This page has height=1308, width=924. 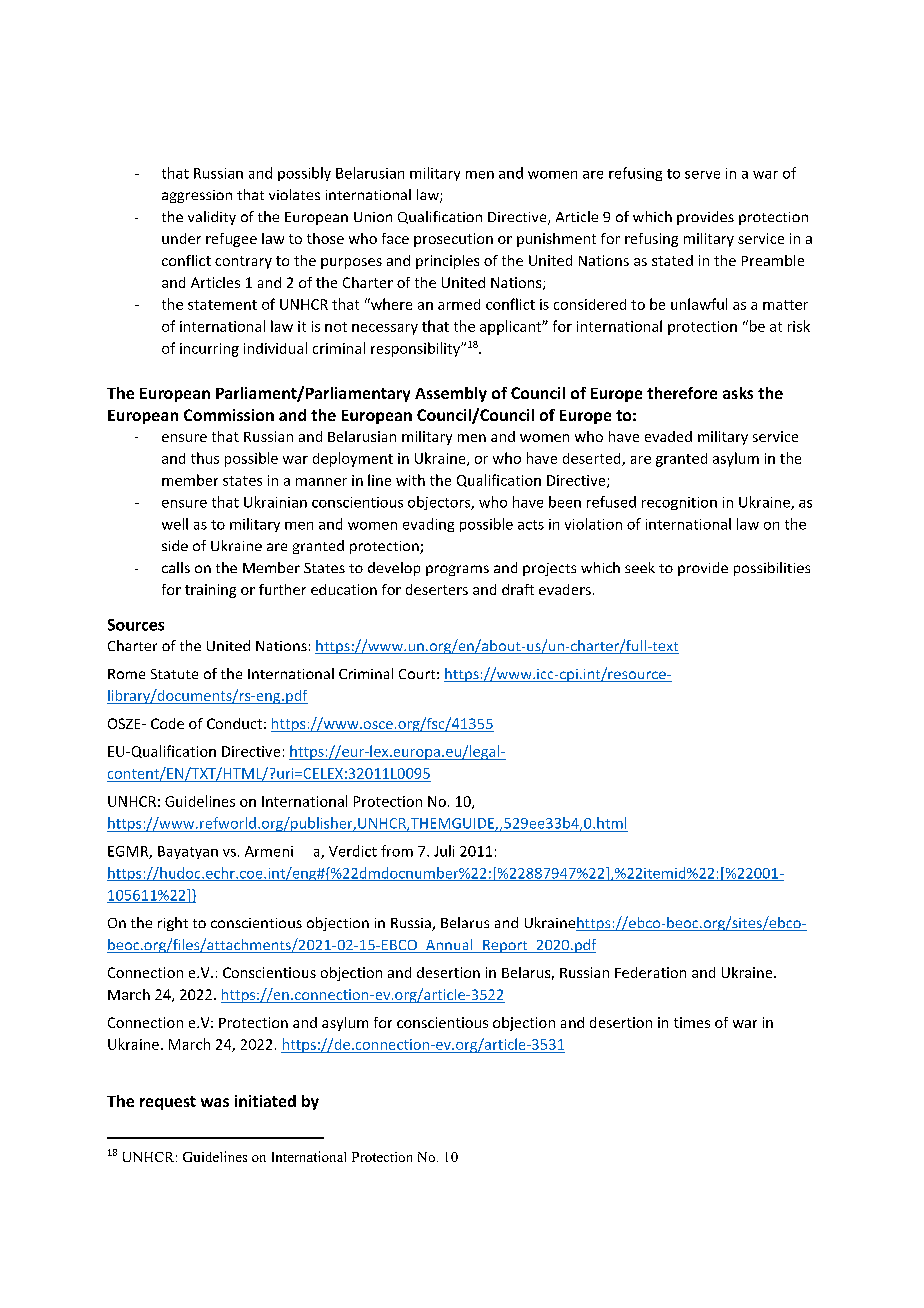 I want to click on aggression, so click(x=197, y=196).
